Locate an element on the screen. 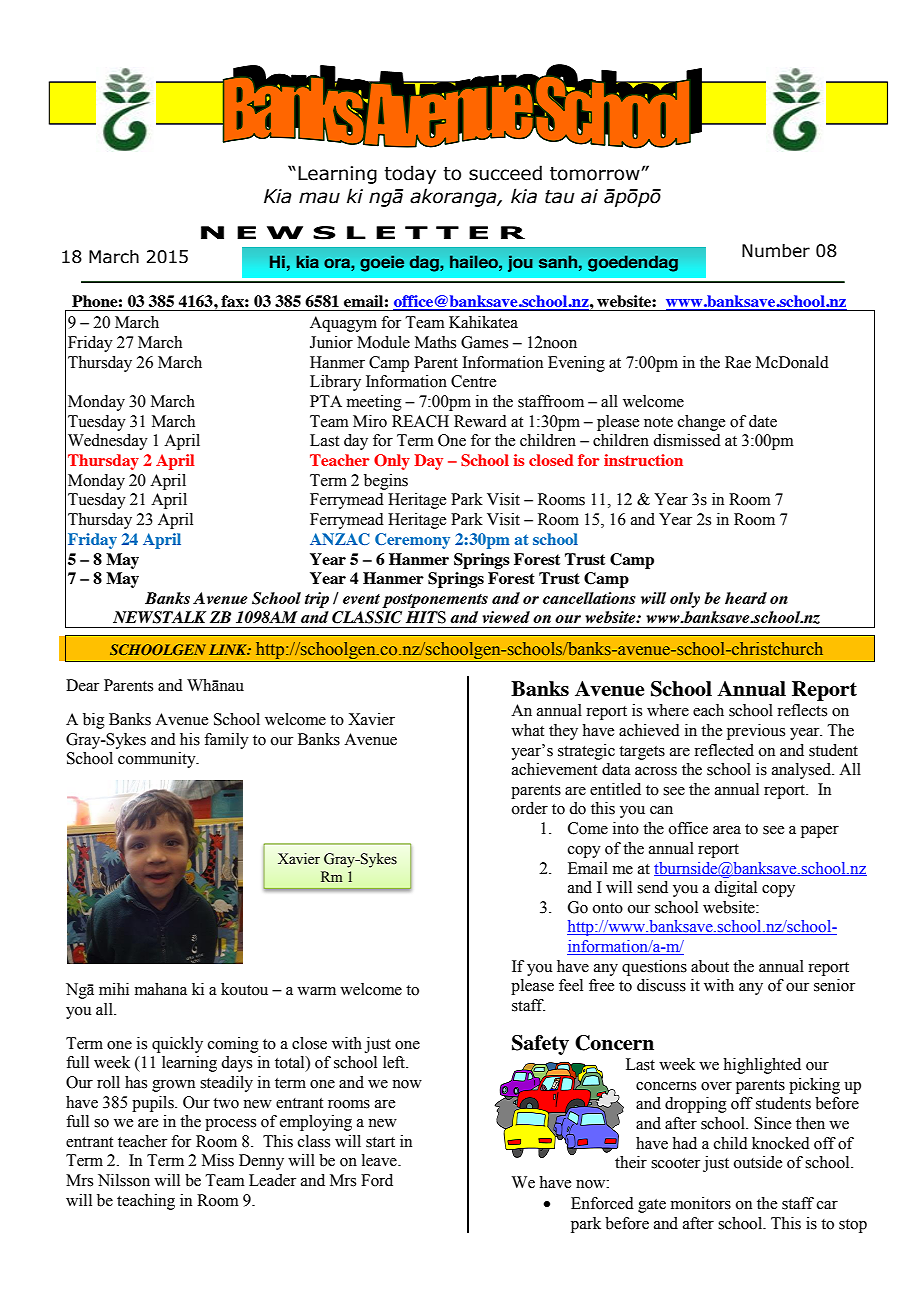 The image size is (924, 1308). succeed is located at coordinates (505, 173).
